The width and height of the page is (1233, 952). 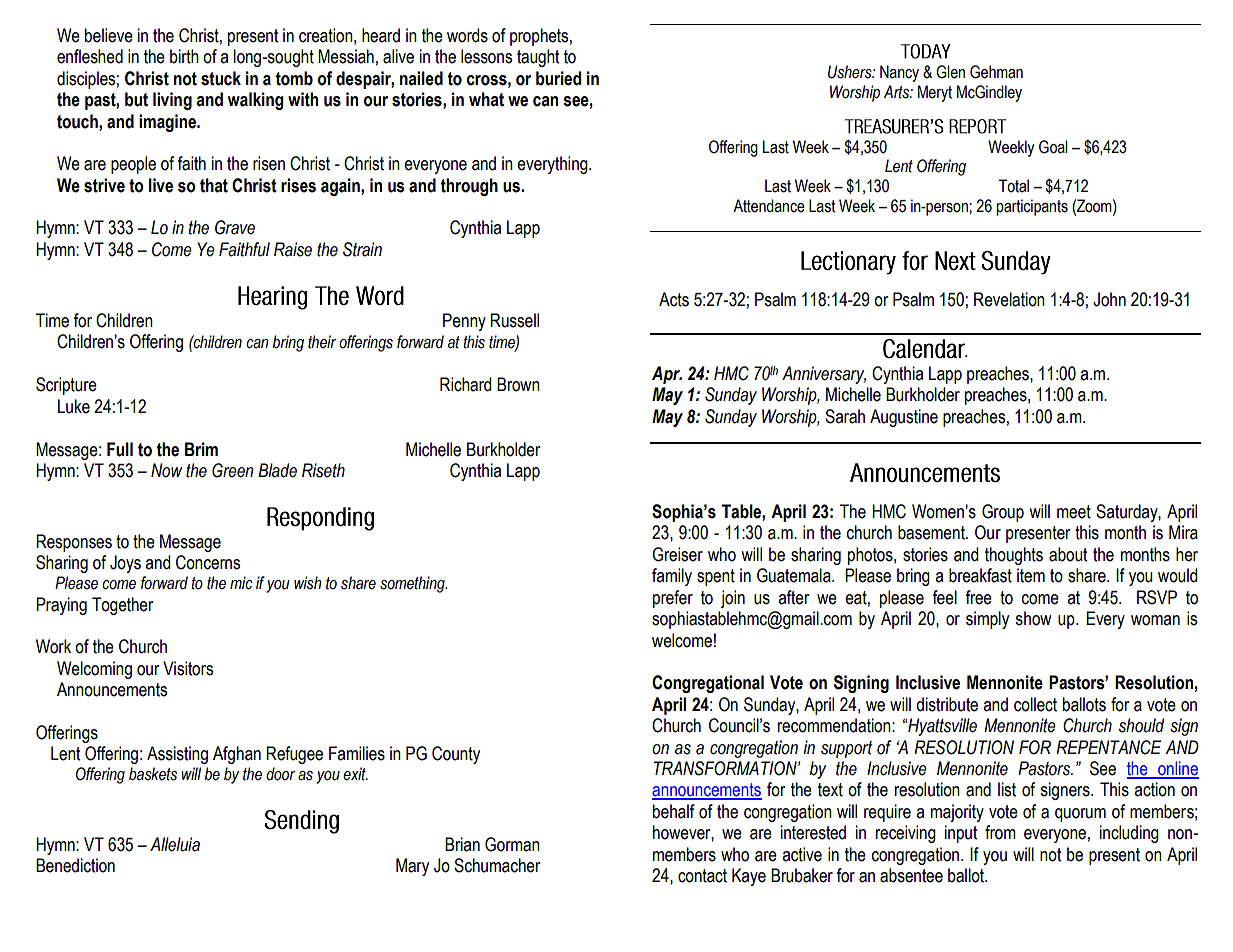 I want to click on contact, so click(x=702, y=876).
